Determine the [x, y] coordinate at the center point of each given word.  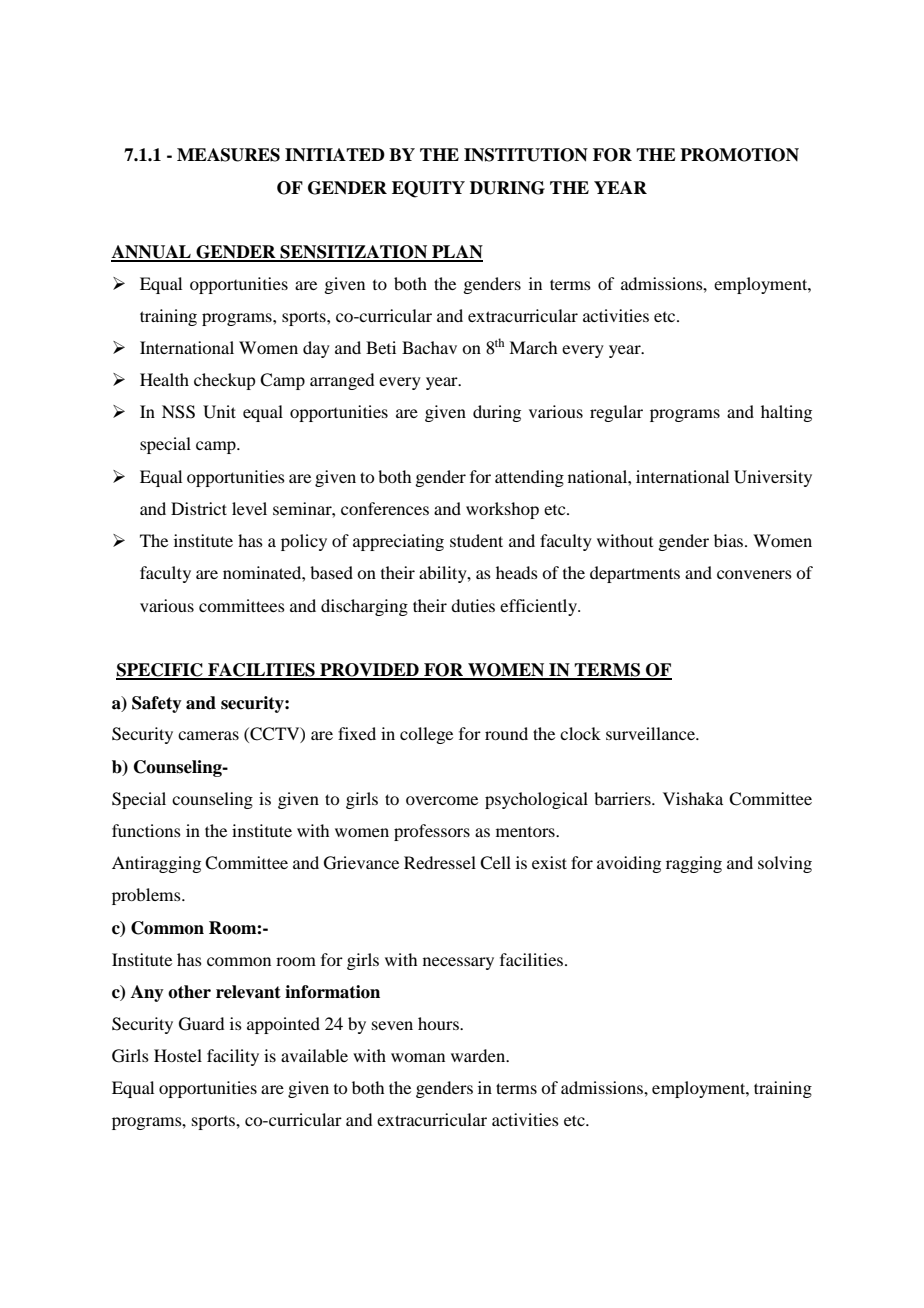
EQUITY [428, 189]
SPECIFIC [160, 671]
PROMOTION [739, 155]
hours [439, 1023]
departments [635, 574]
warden [479, 1055]
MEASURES [228, 155]
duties [473, 605]
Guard [201, 1024]
